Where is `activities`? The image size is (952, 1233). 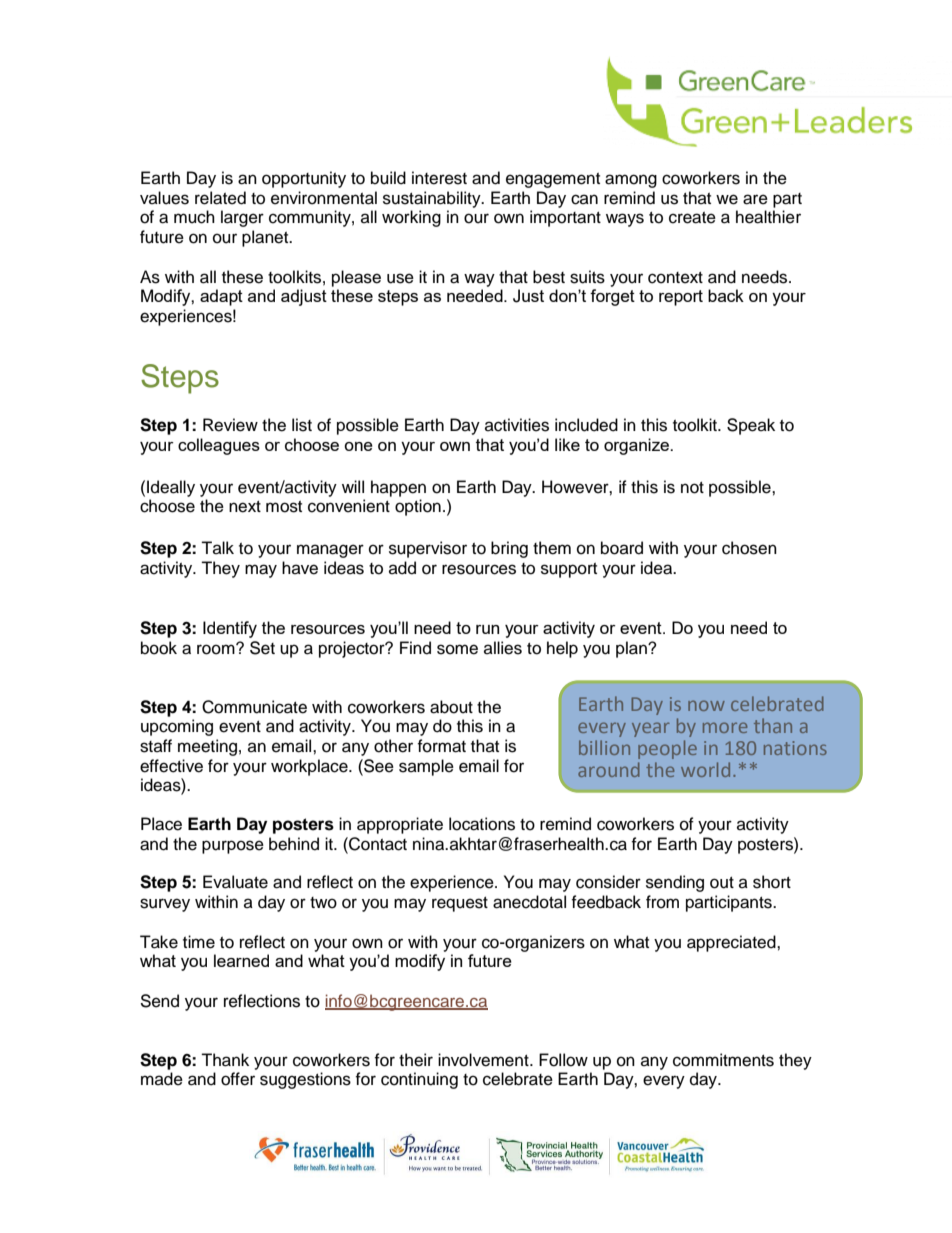
activities is located at coordinates (517, 425).
